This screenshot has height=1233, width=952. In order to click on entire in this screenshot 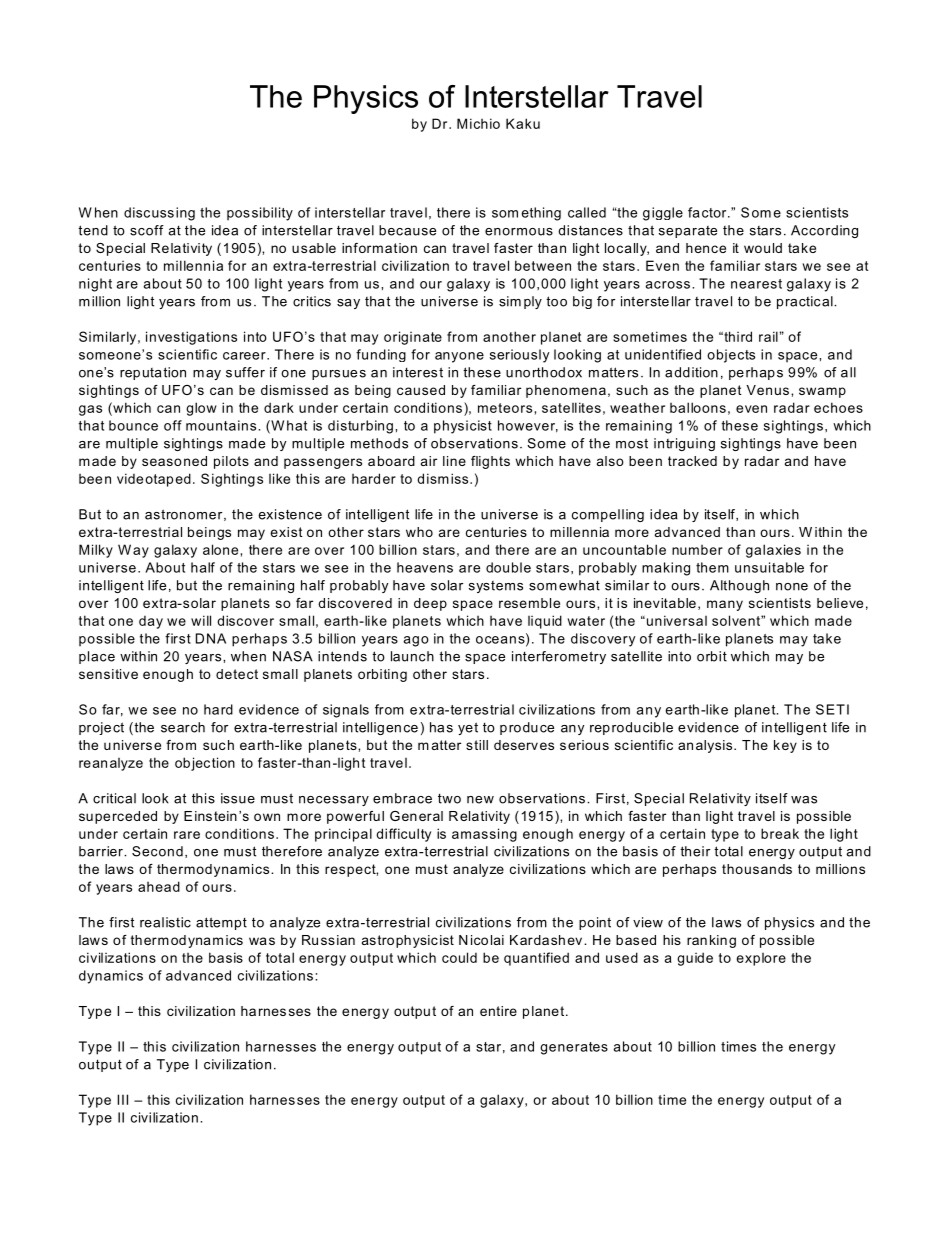, I will do `click(498, 1011)`.
